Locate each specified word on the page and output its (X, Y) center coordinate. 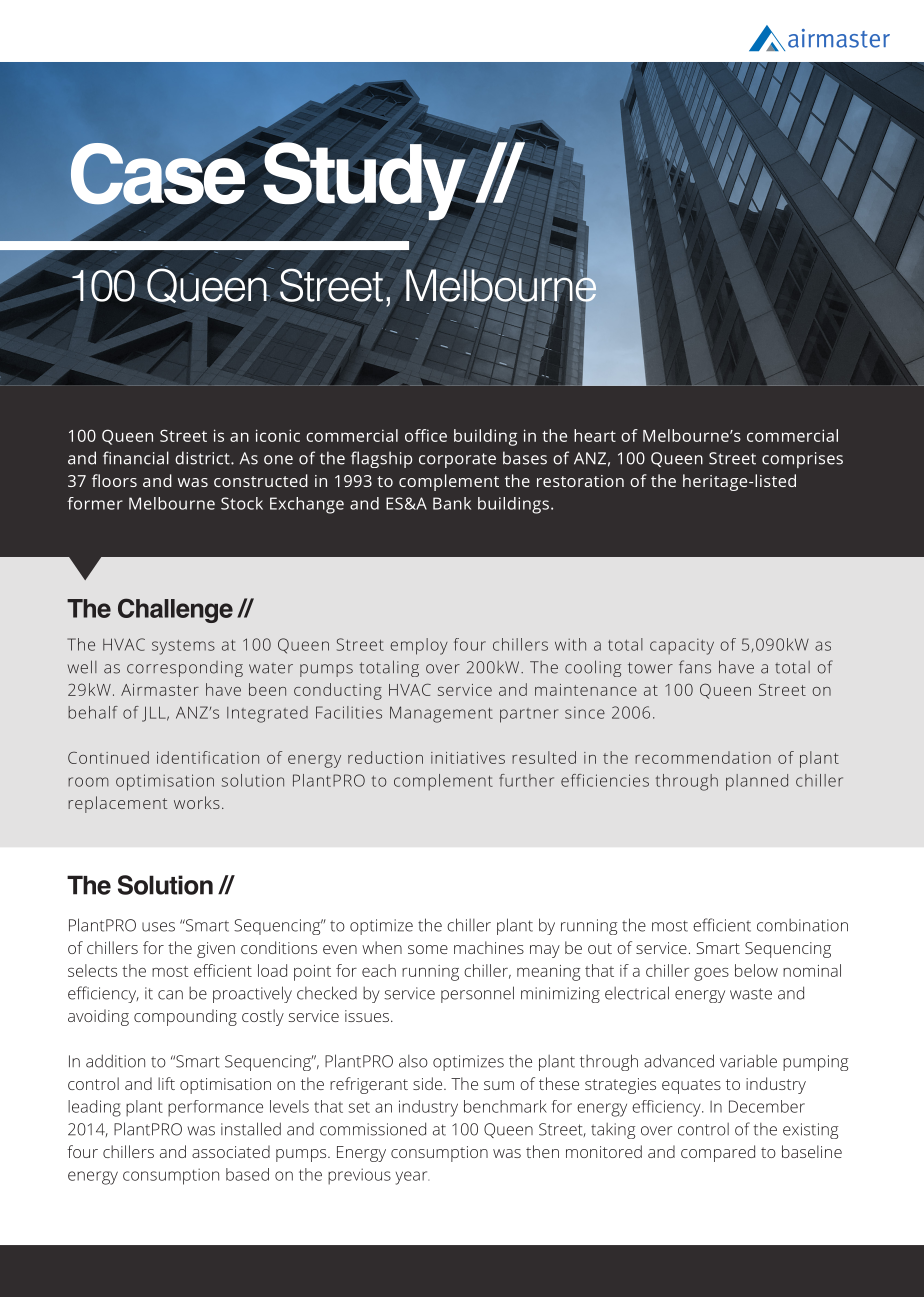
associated (231, 1151)
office (426, 435)
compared (718, 1153)
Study (364, 181)
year (412, 1178)
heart (595, 435)
